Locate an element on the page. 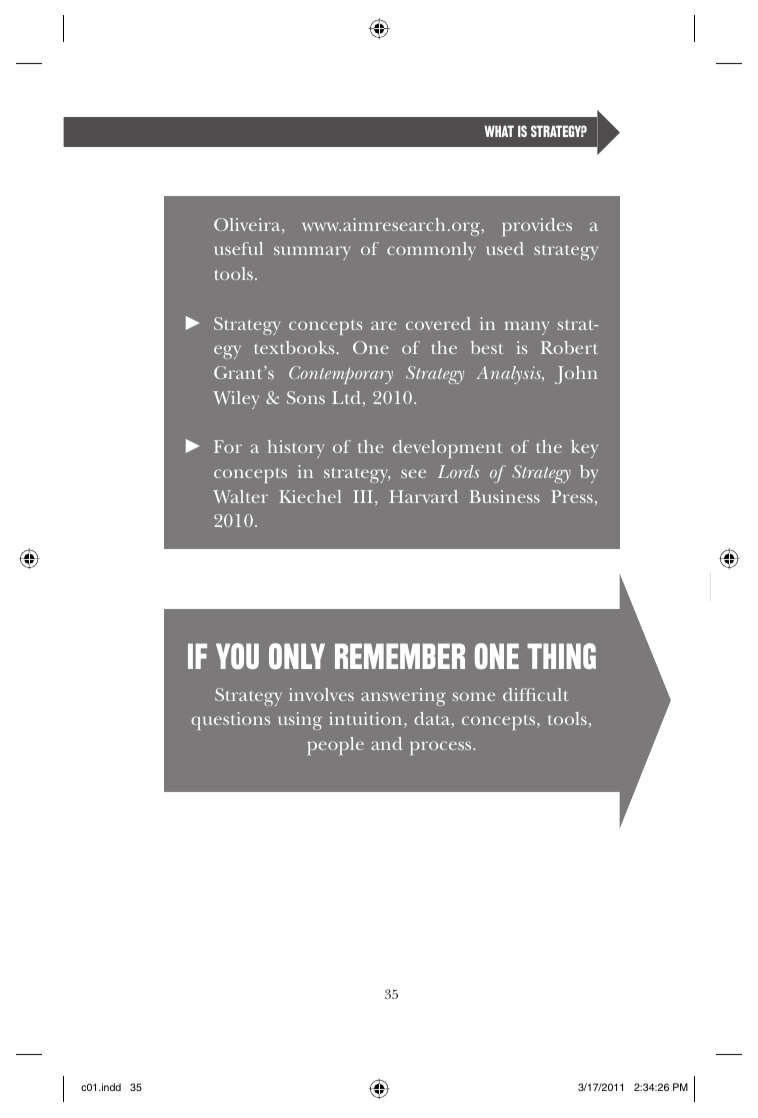 Image resolution: width=758 pixels, height=1118 pixels. history is located at coordinates (296, 449).
